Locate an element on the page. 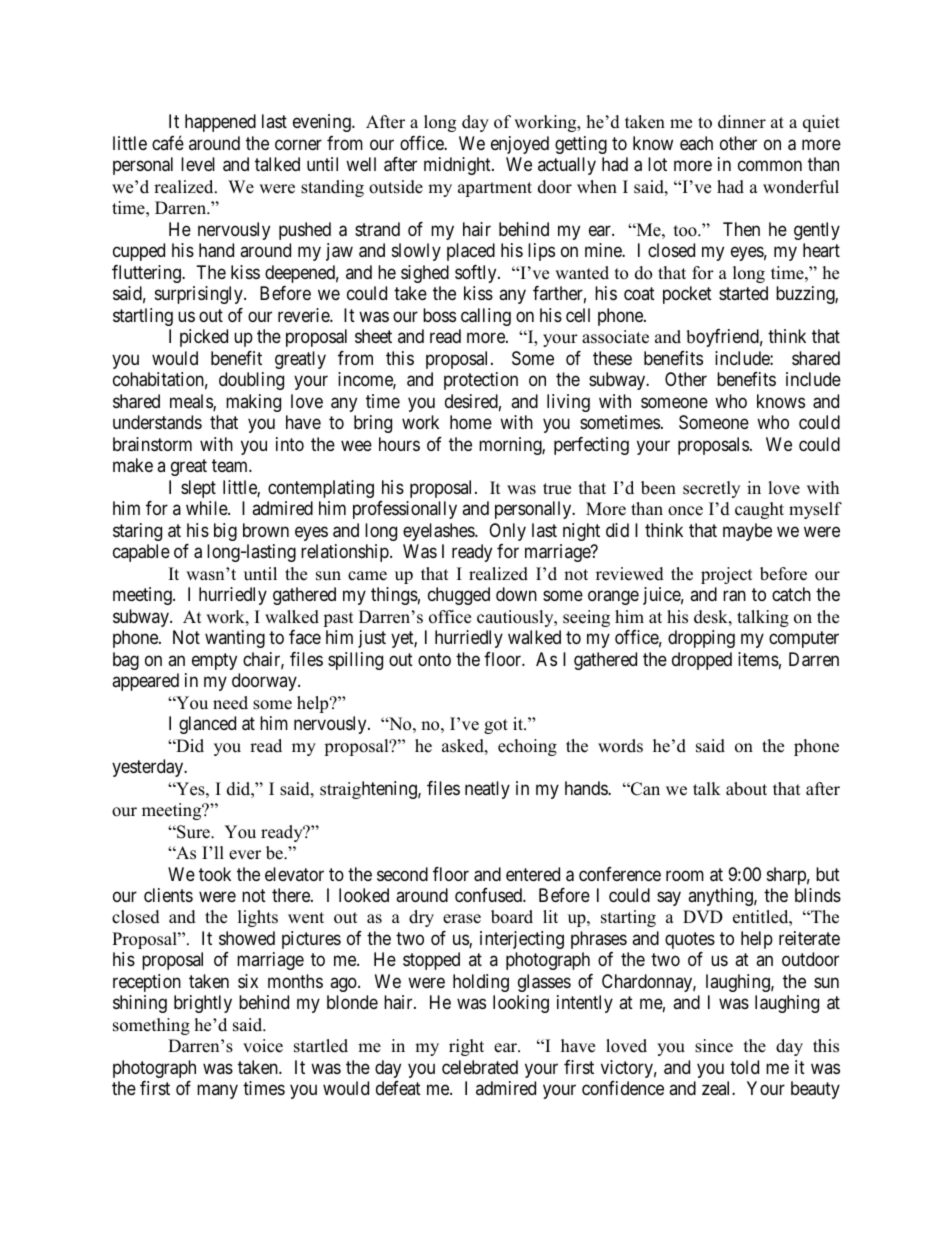  meals is located at coordinates (192, 402).
